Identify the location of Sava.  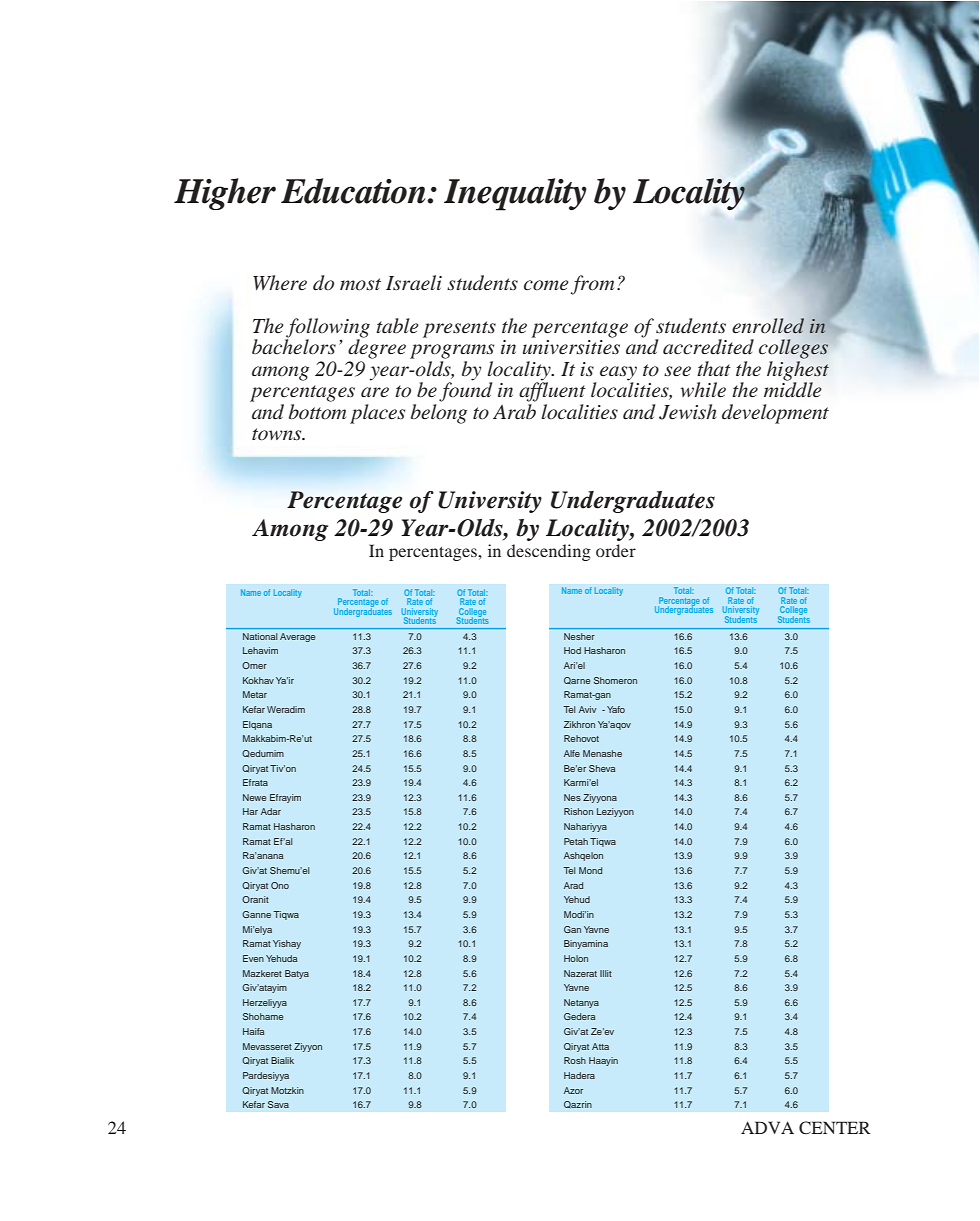
(278, 1104).
